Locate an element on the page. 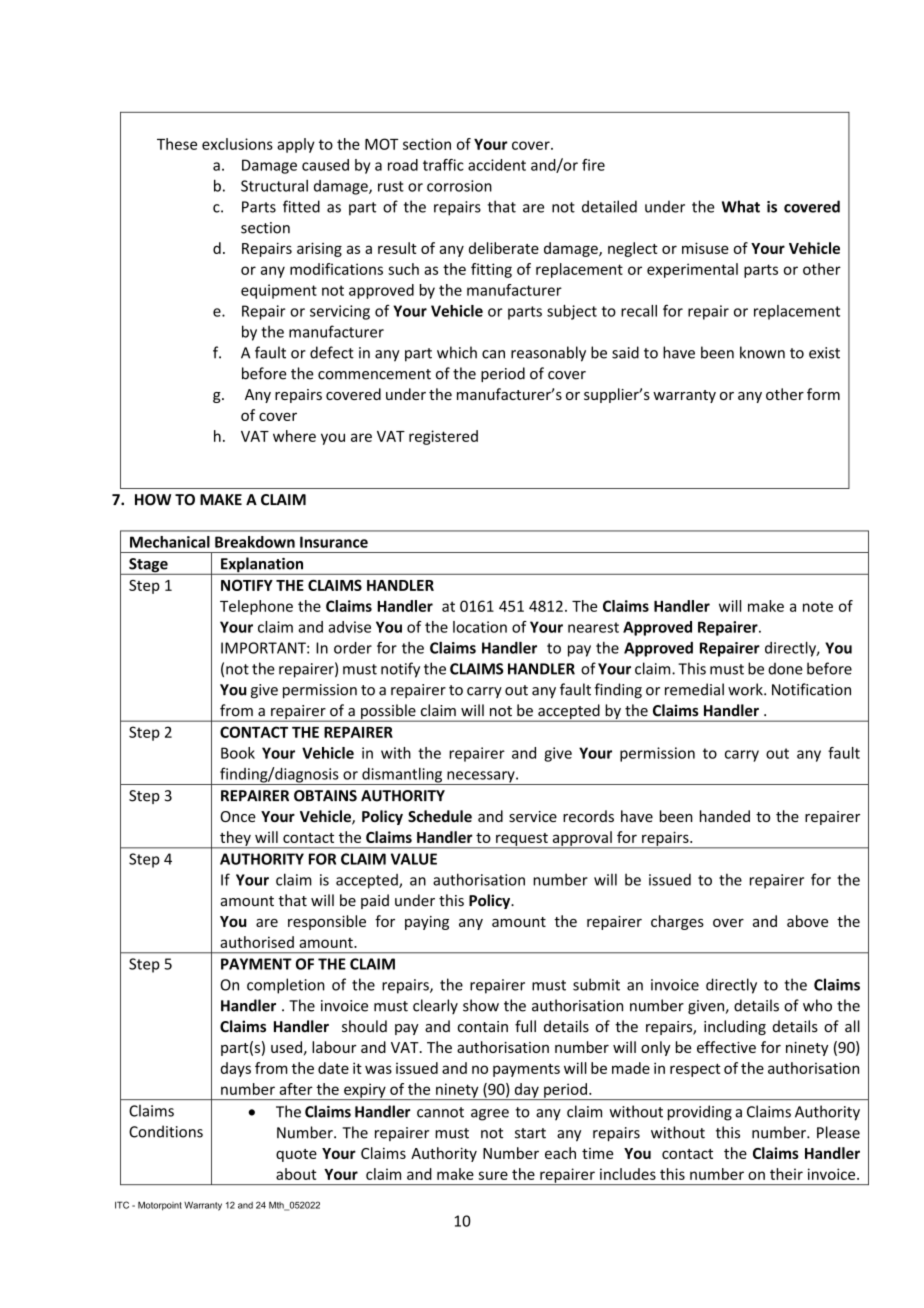 This image has height=1308, width=924. What is located at coordinates (741, 206).
